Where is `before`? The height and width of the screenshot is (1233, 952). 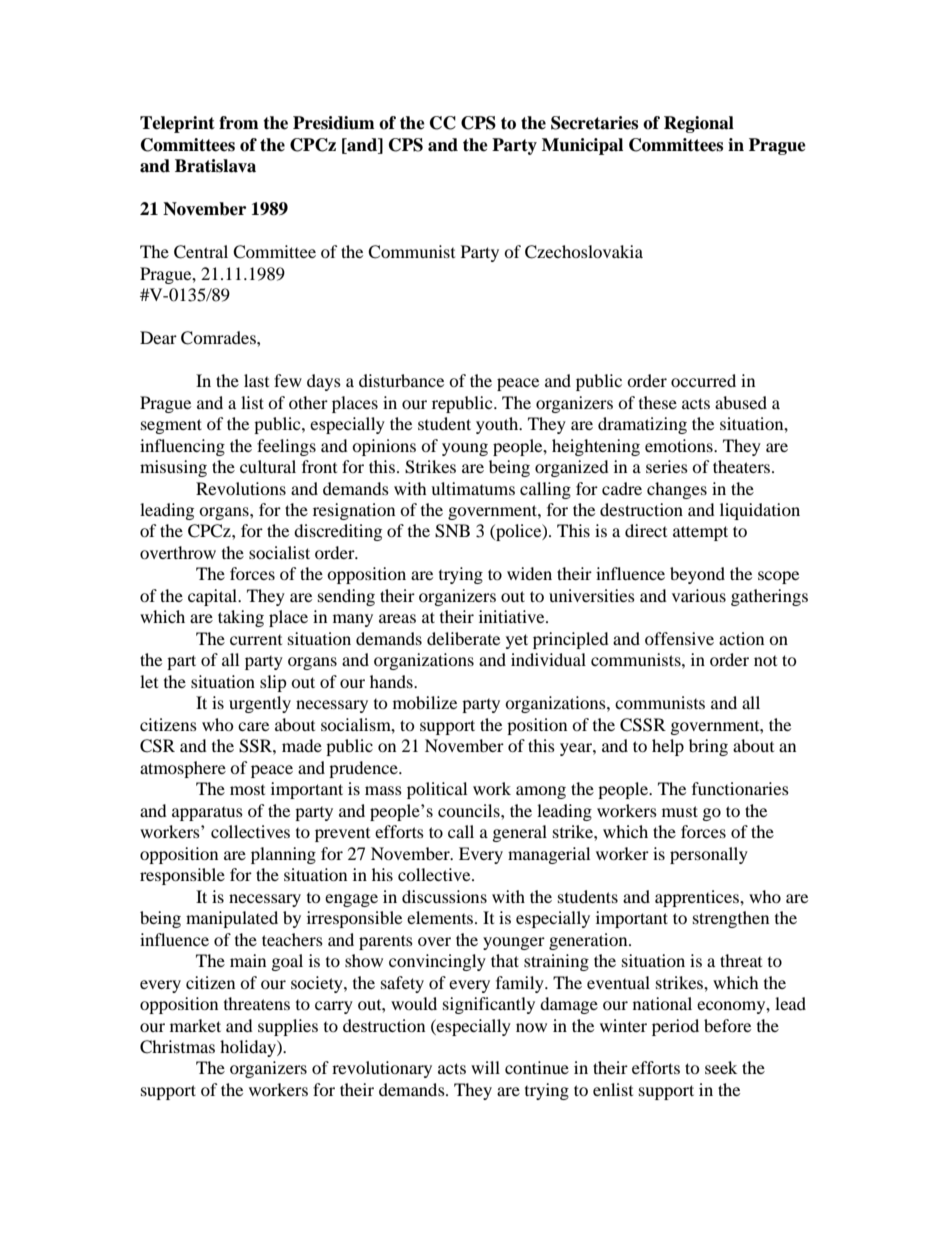 before is located at coordinates (727, 1025).
